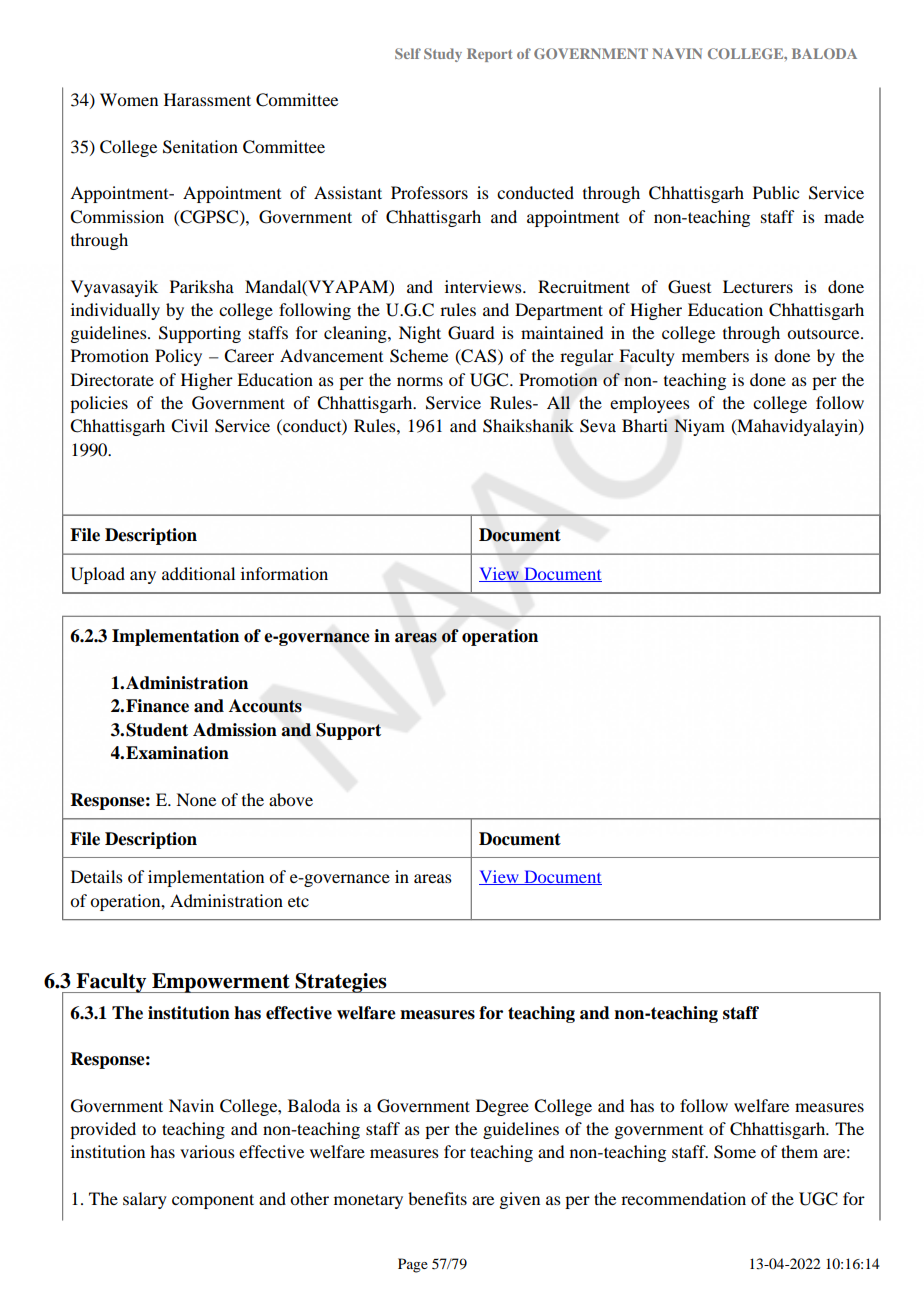 Image resolution: width=924 pixels, height=1308 pixels. Describe the element at coordinates (715, 355) in the document. I see `members` at that location.
